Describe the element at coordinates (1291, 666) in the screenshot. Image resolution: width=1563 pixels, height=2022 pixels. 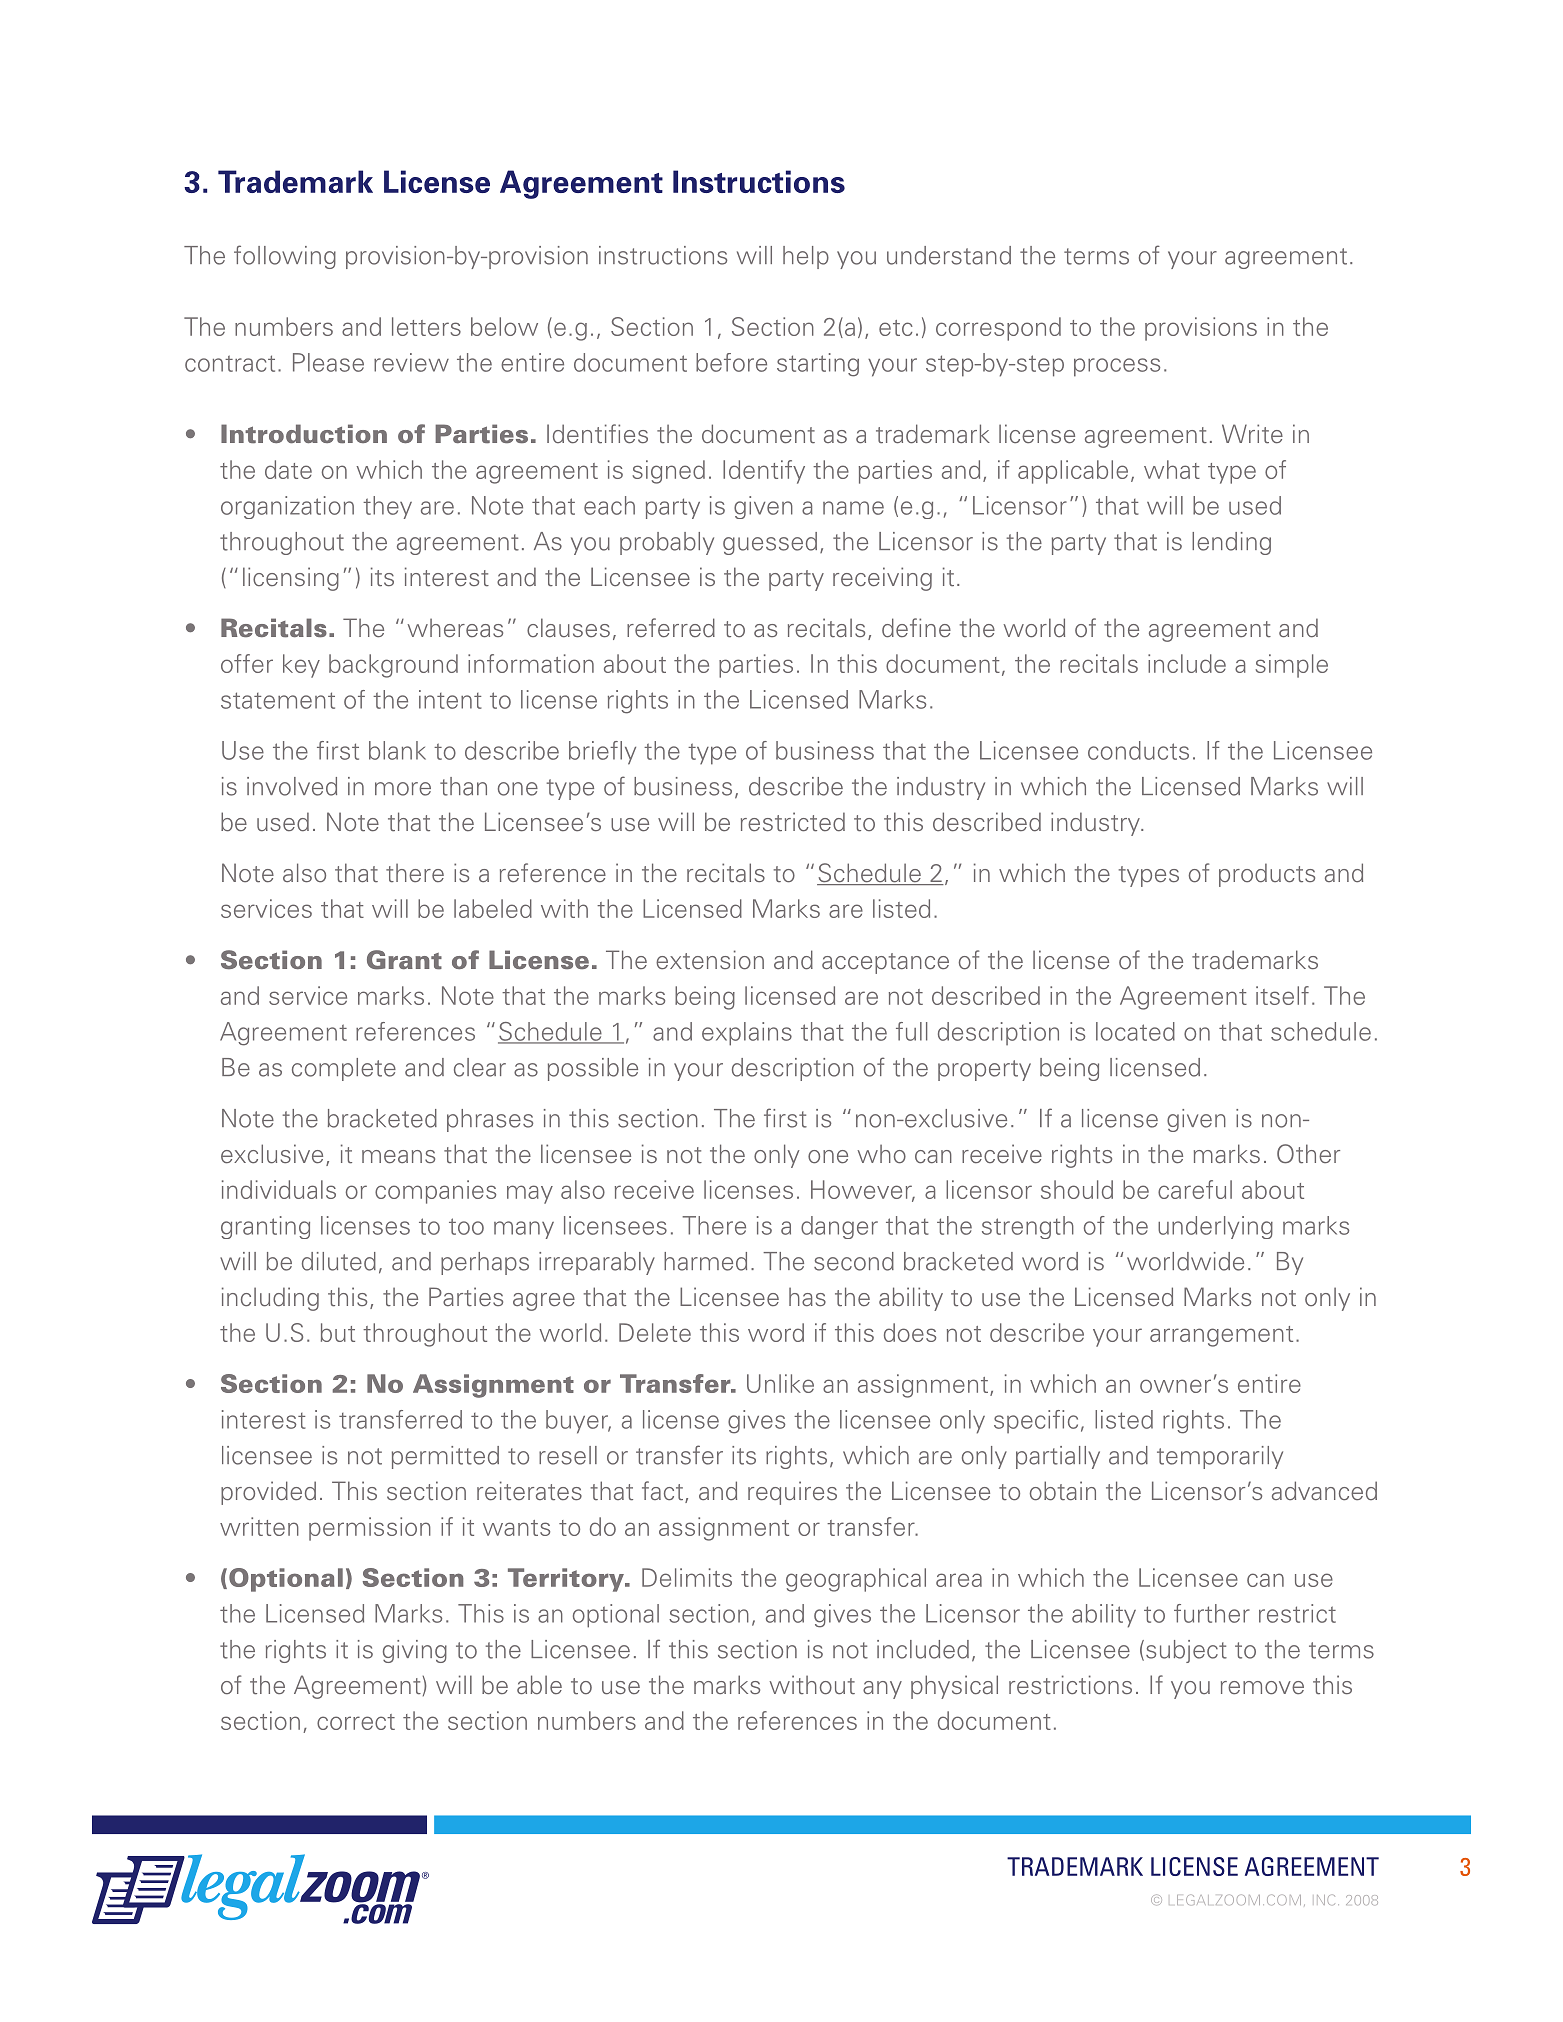
I see `simple` at that location.
